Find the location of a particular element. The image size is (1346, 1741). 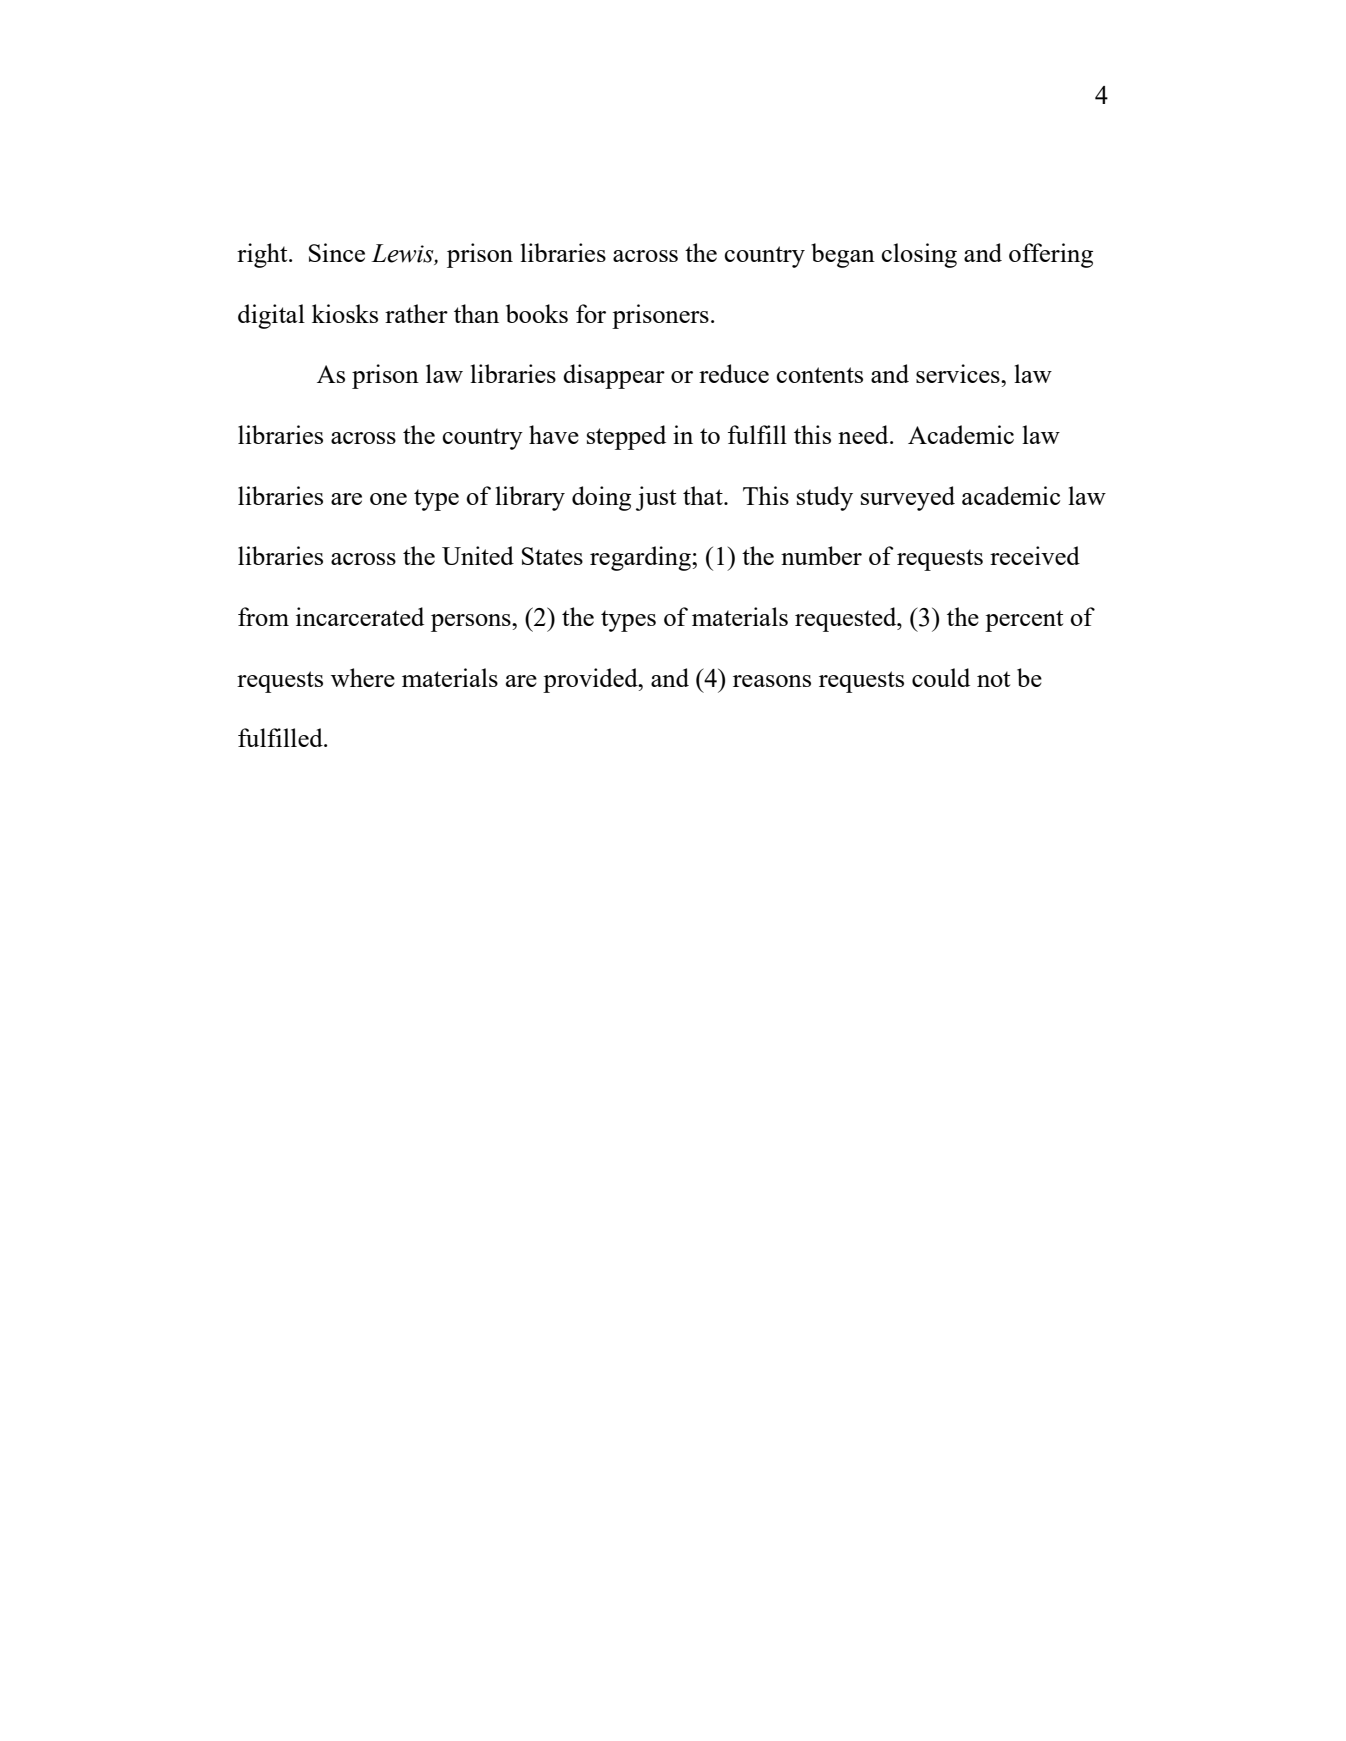

incarcerated is located at coordinates (360, 616).
